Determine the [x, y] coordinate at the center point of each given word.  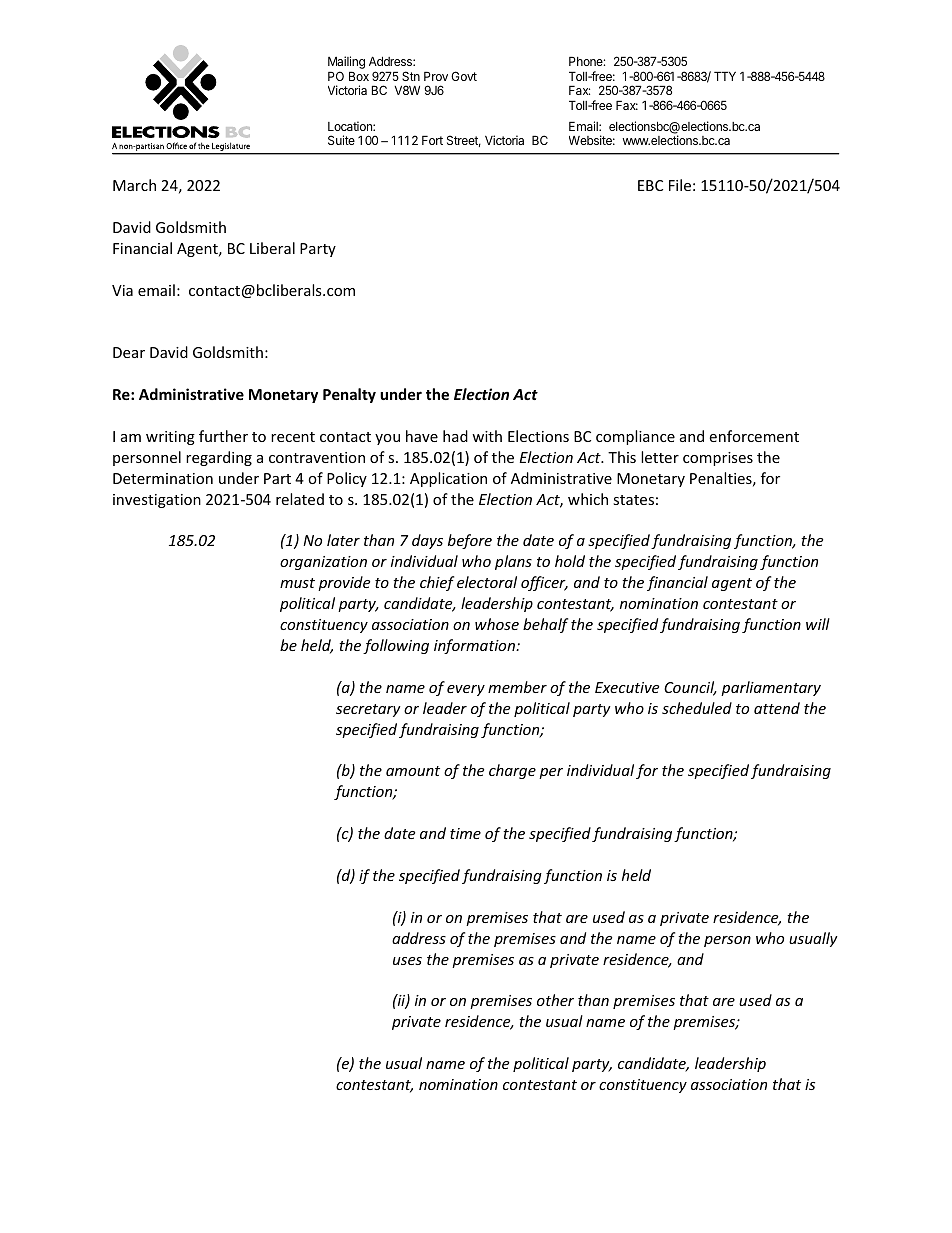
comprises [718, 459]
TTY [725, 76]
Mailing [346, 64]
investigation [157, 501]
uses [407, 961]
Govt [464, 76]
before [470, 541]
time [465, 833]
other [555, 1000]
